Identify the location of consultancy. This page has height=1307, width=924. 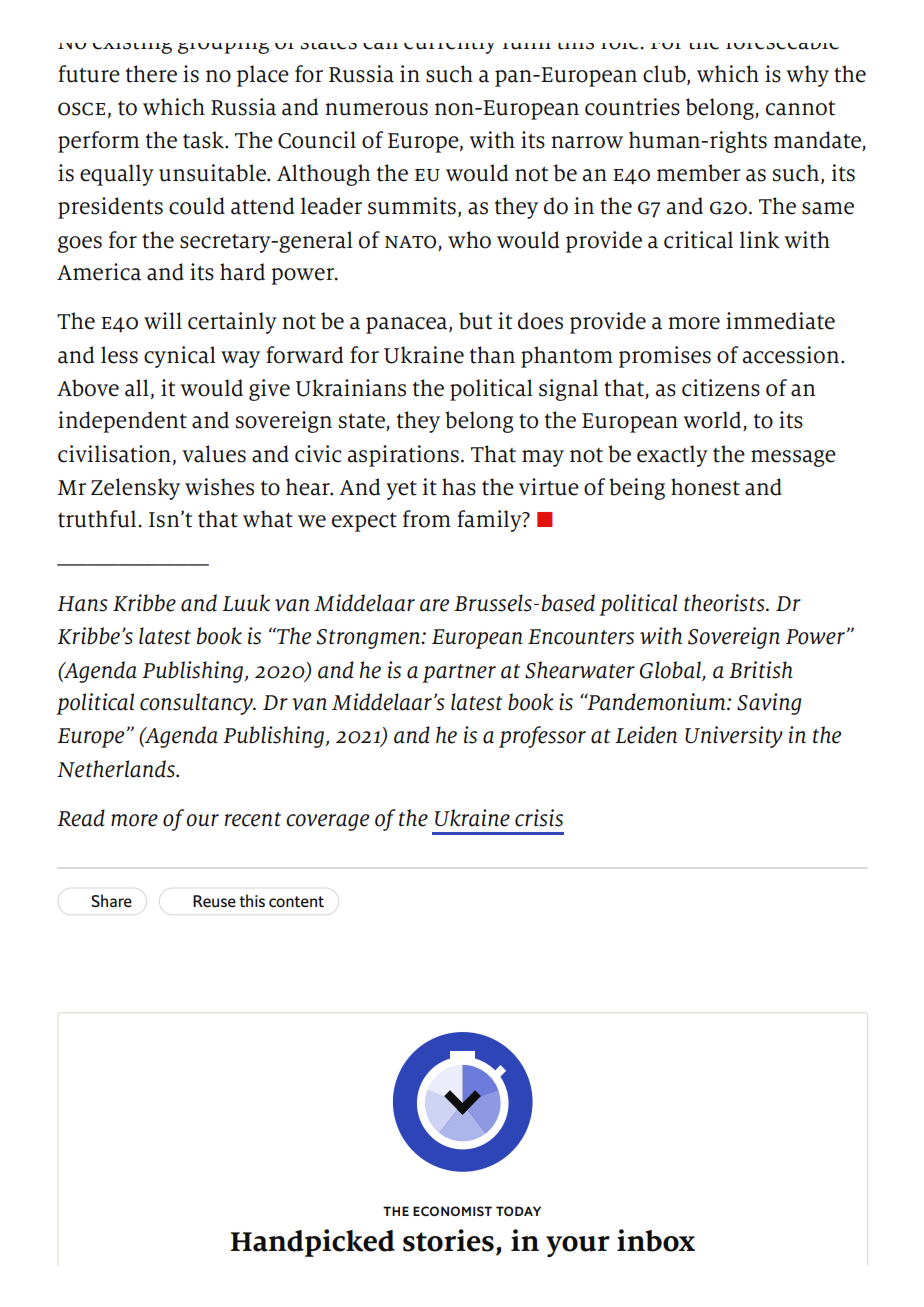
(197, 704).
